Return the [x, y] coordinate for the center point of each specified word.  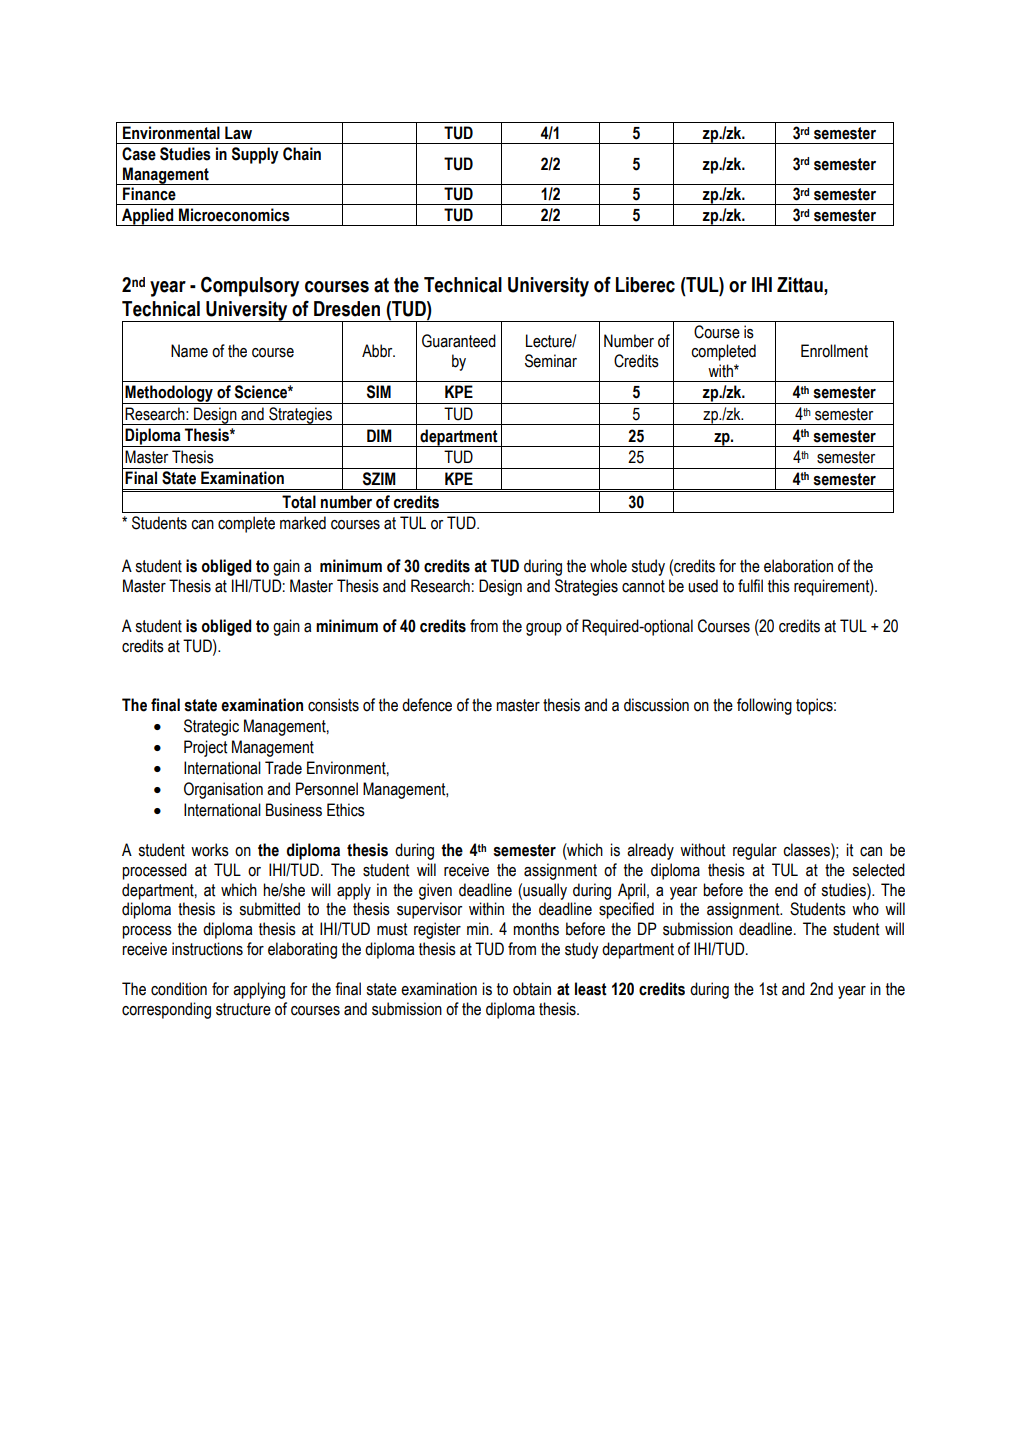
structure [243, 1009]
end [786, 890]
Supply [255, 155]
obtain [532, 989]
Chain [302, 154]
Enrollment [834, 351]
